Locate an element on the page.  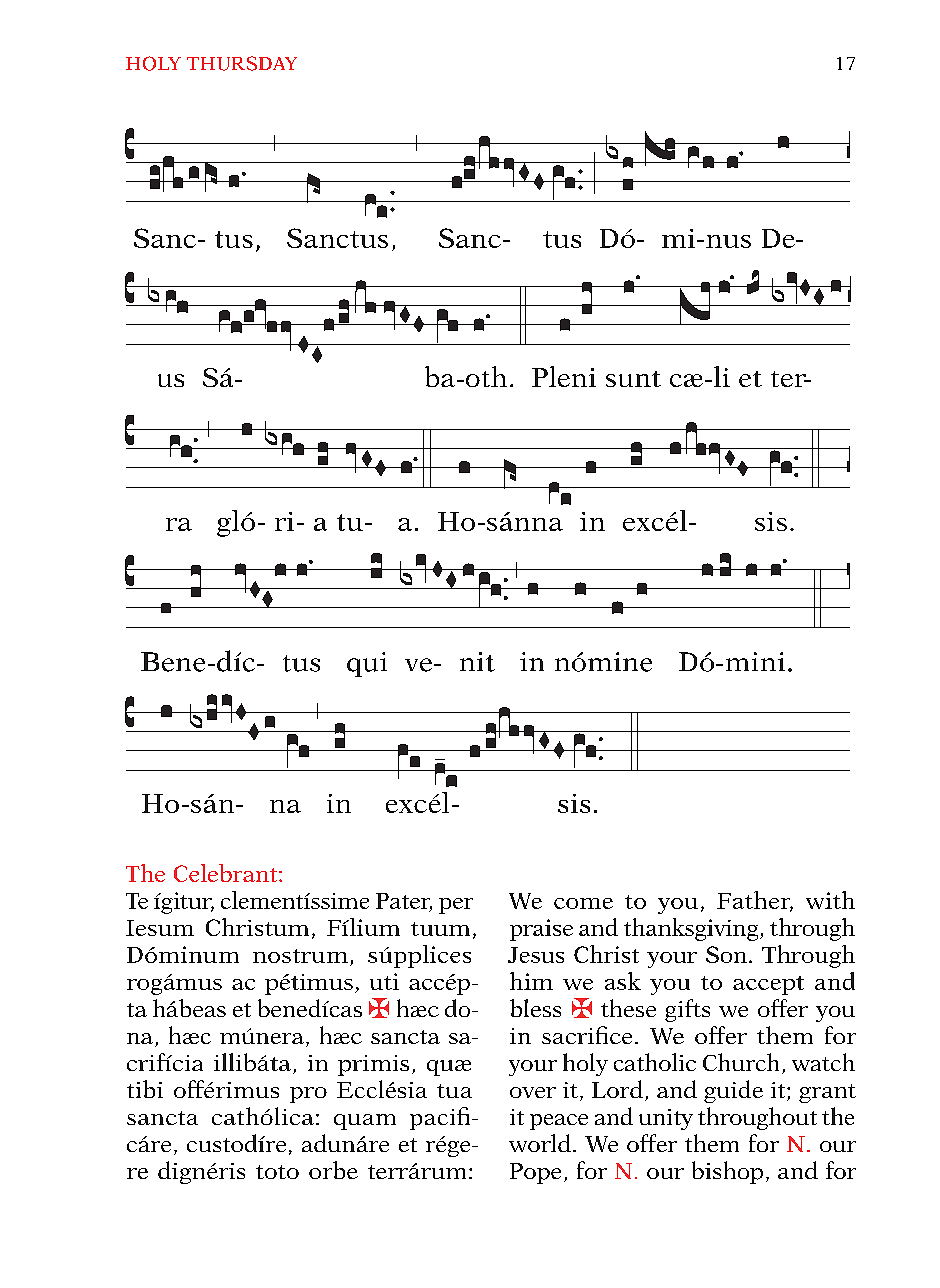
with is located at coordinates (830, 900).
